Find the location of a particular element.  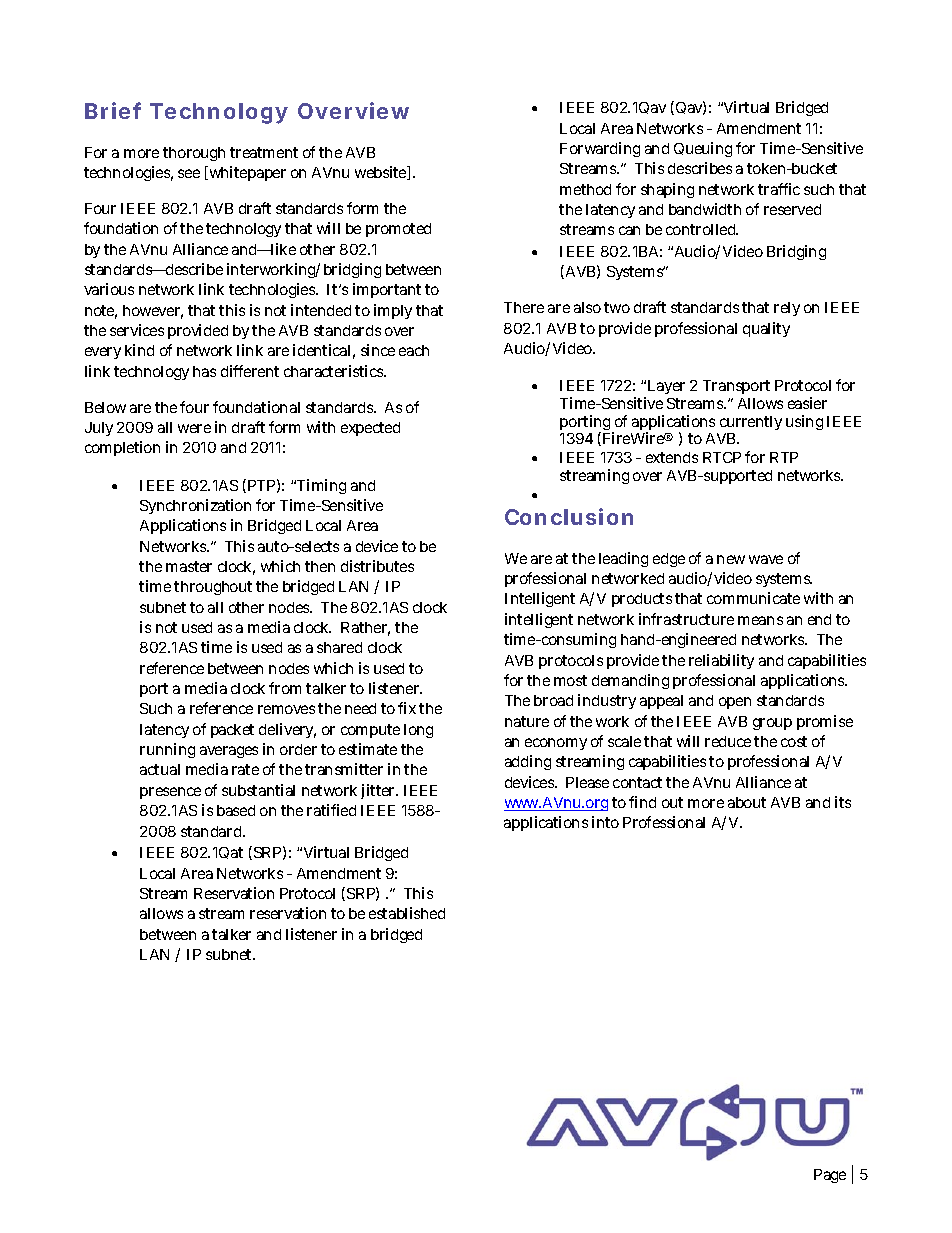

easier is located at coordinates (807, 403).
